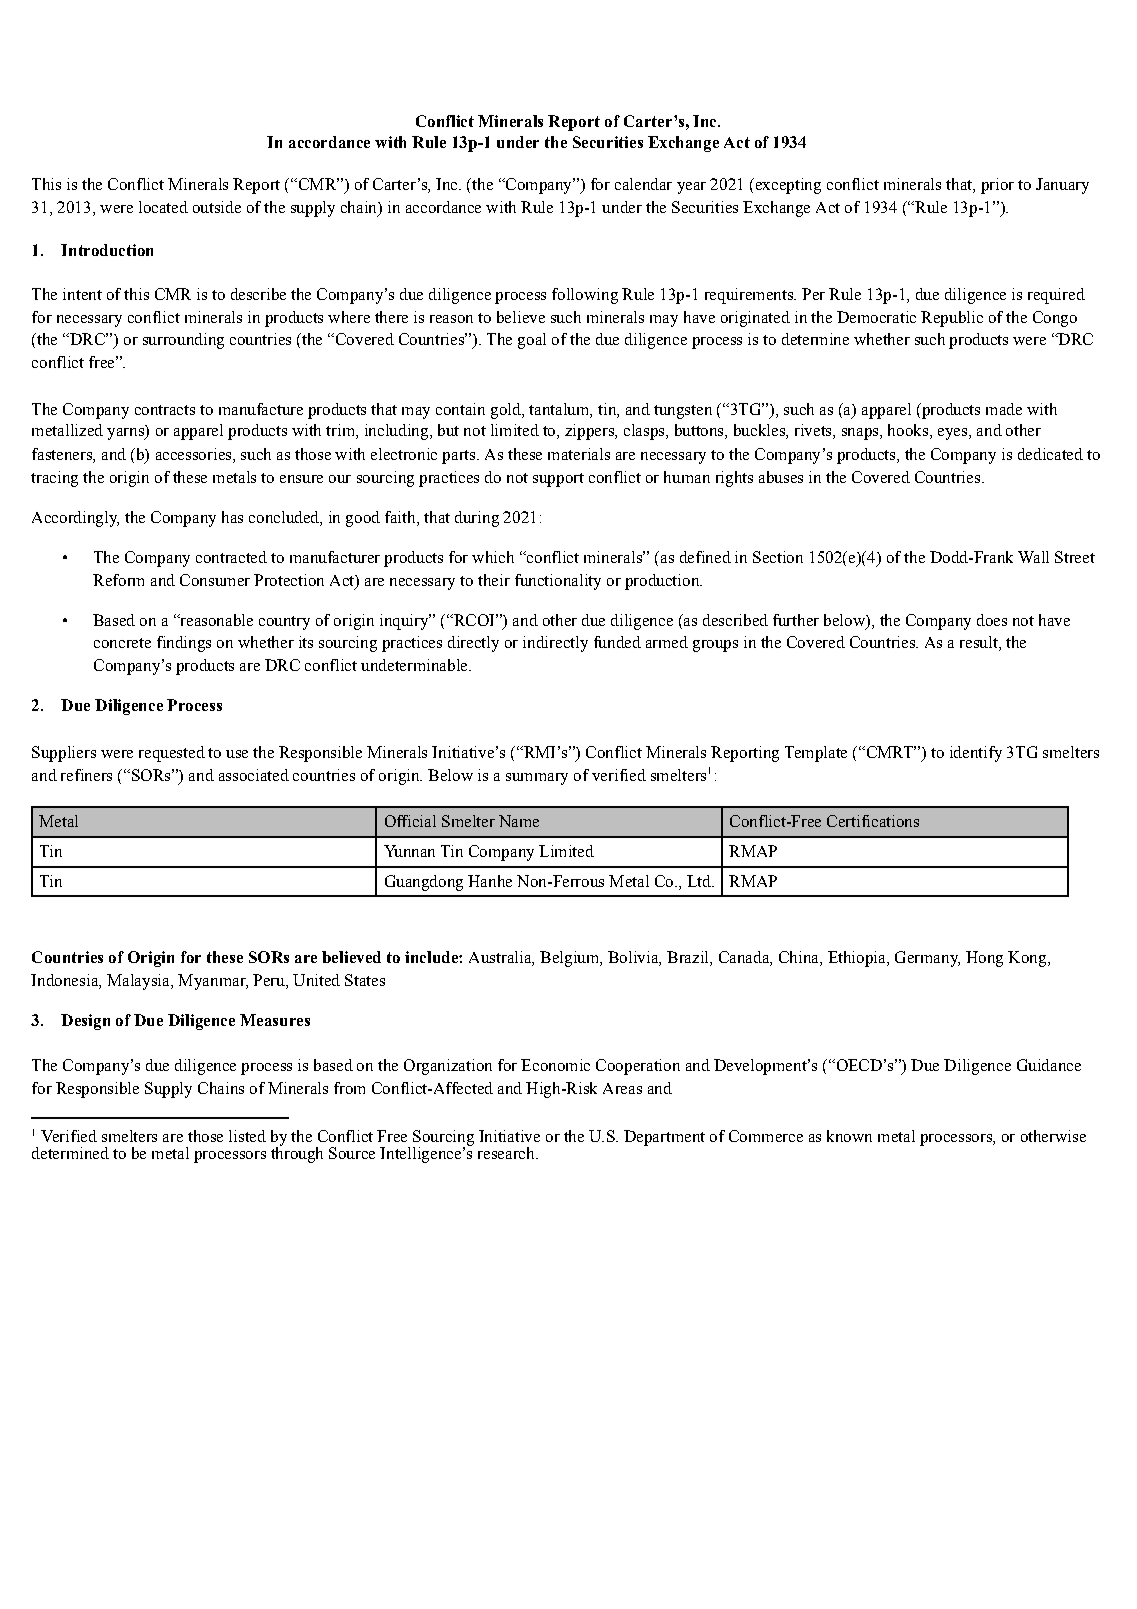 Image resolution: width=1137 pixels, height=1609 pixels. I want to click on Name, so click(519, 821).
